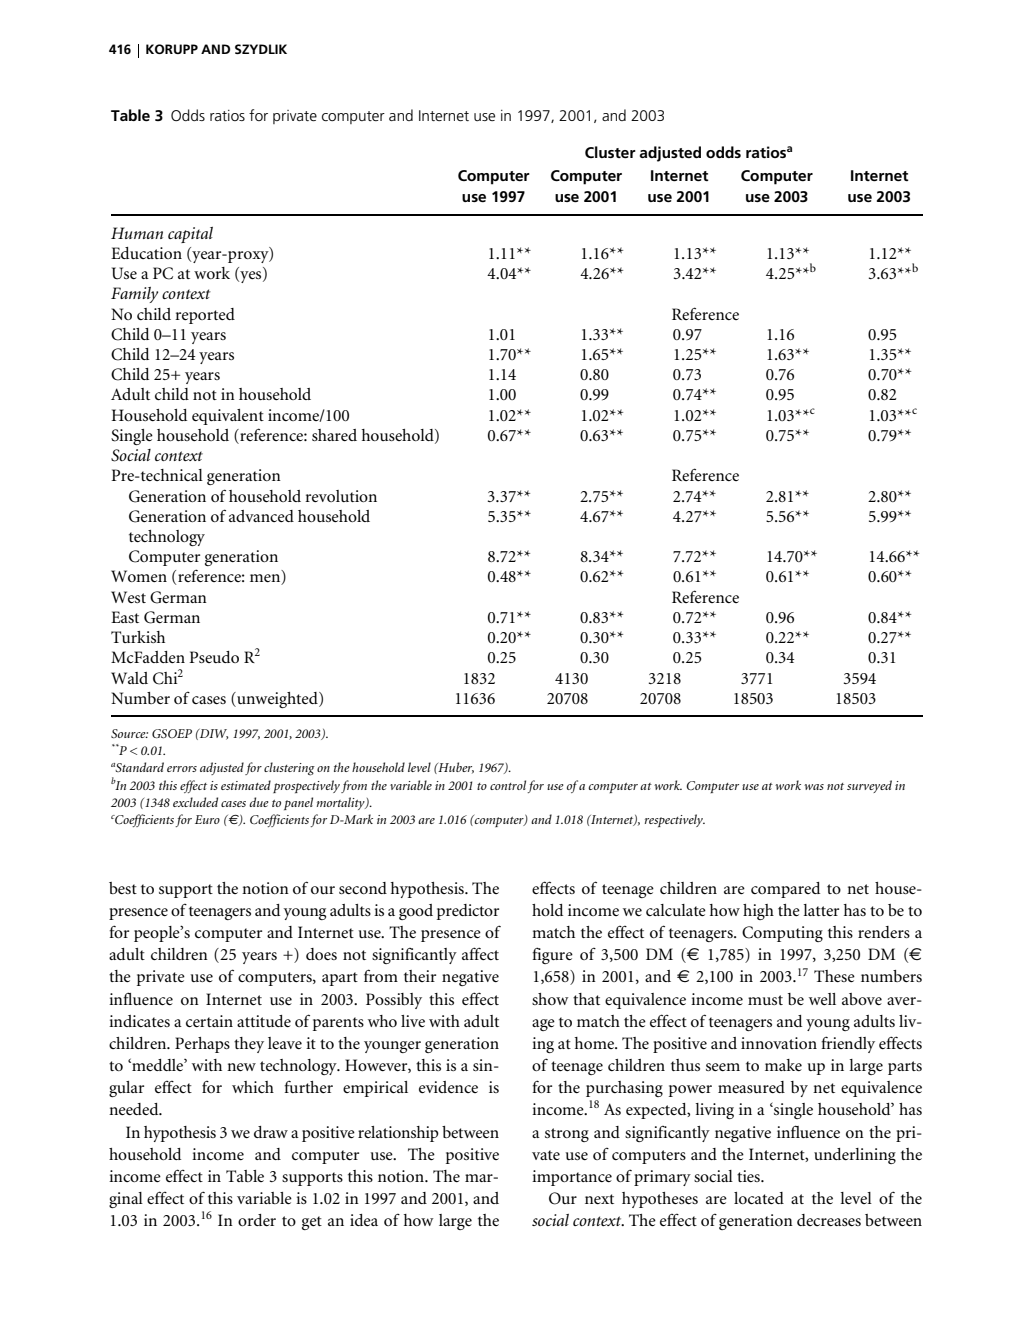 The width and height of the screenshot is (1032, 1342). I want to click on certain, so click(209, 1021).
